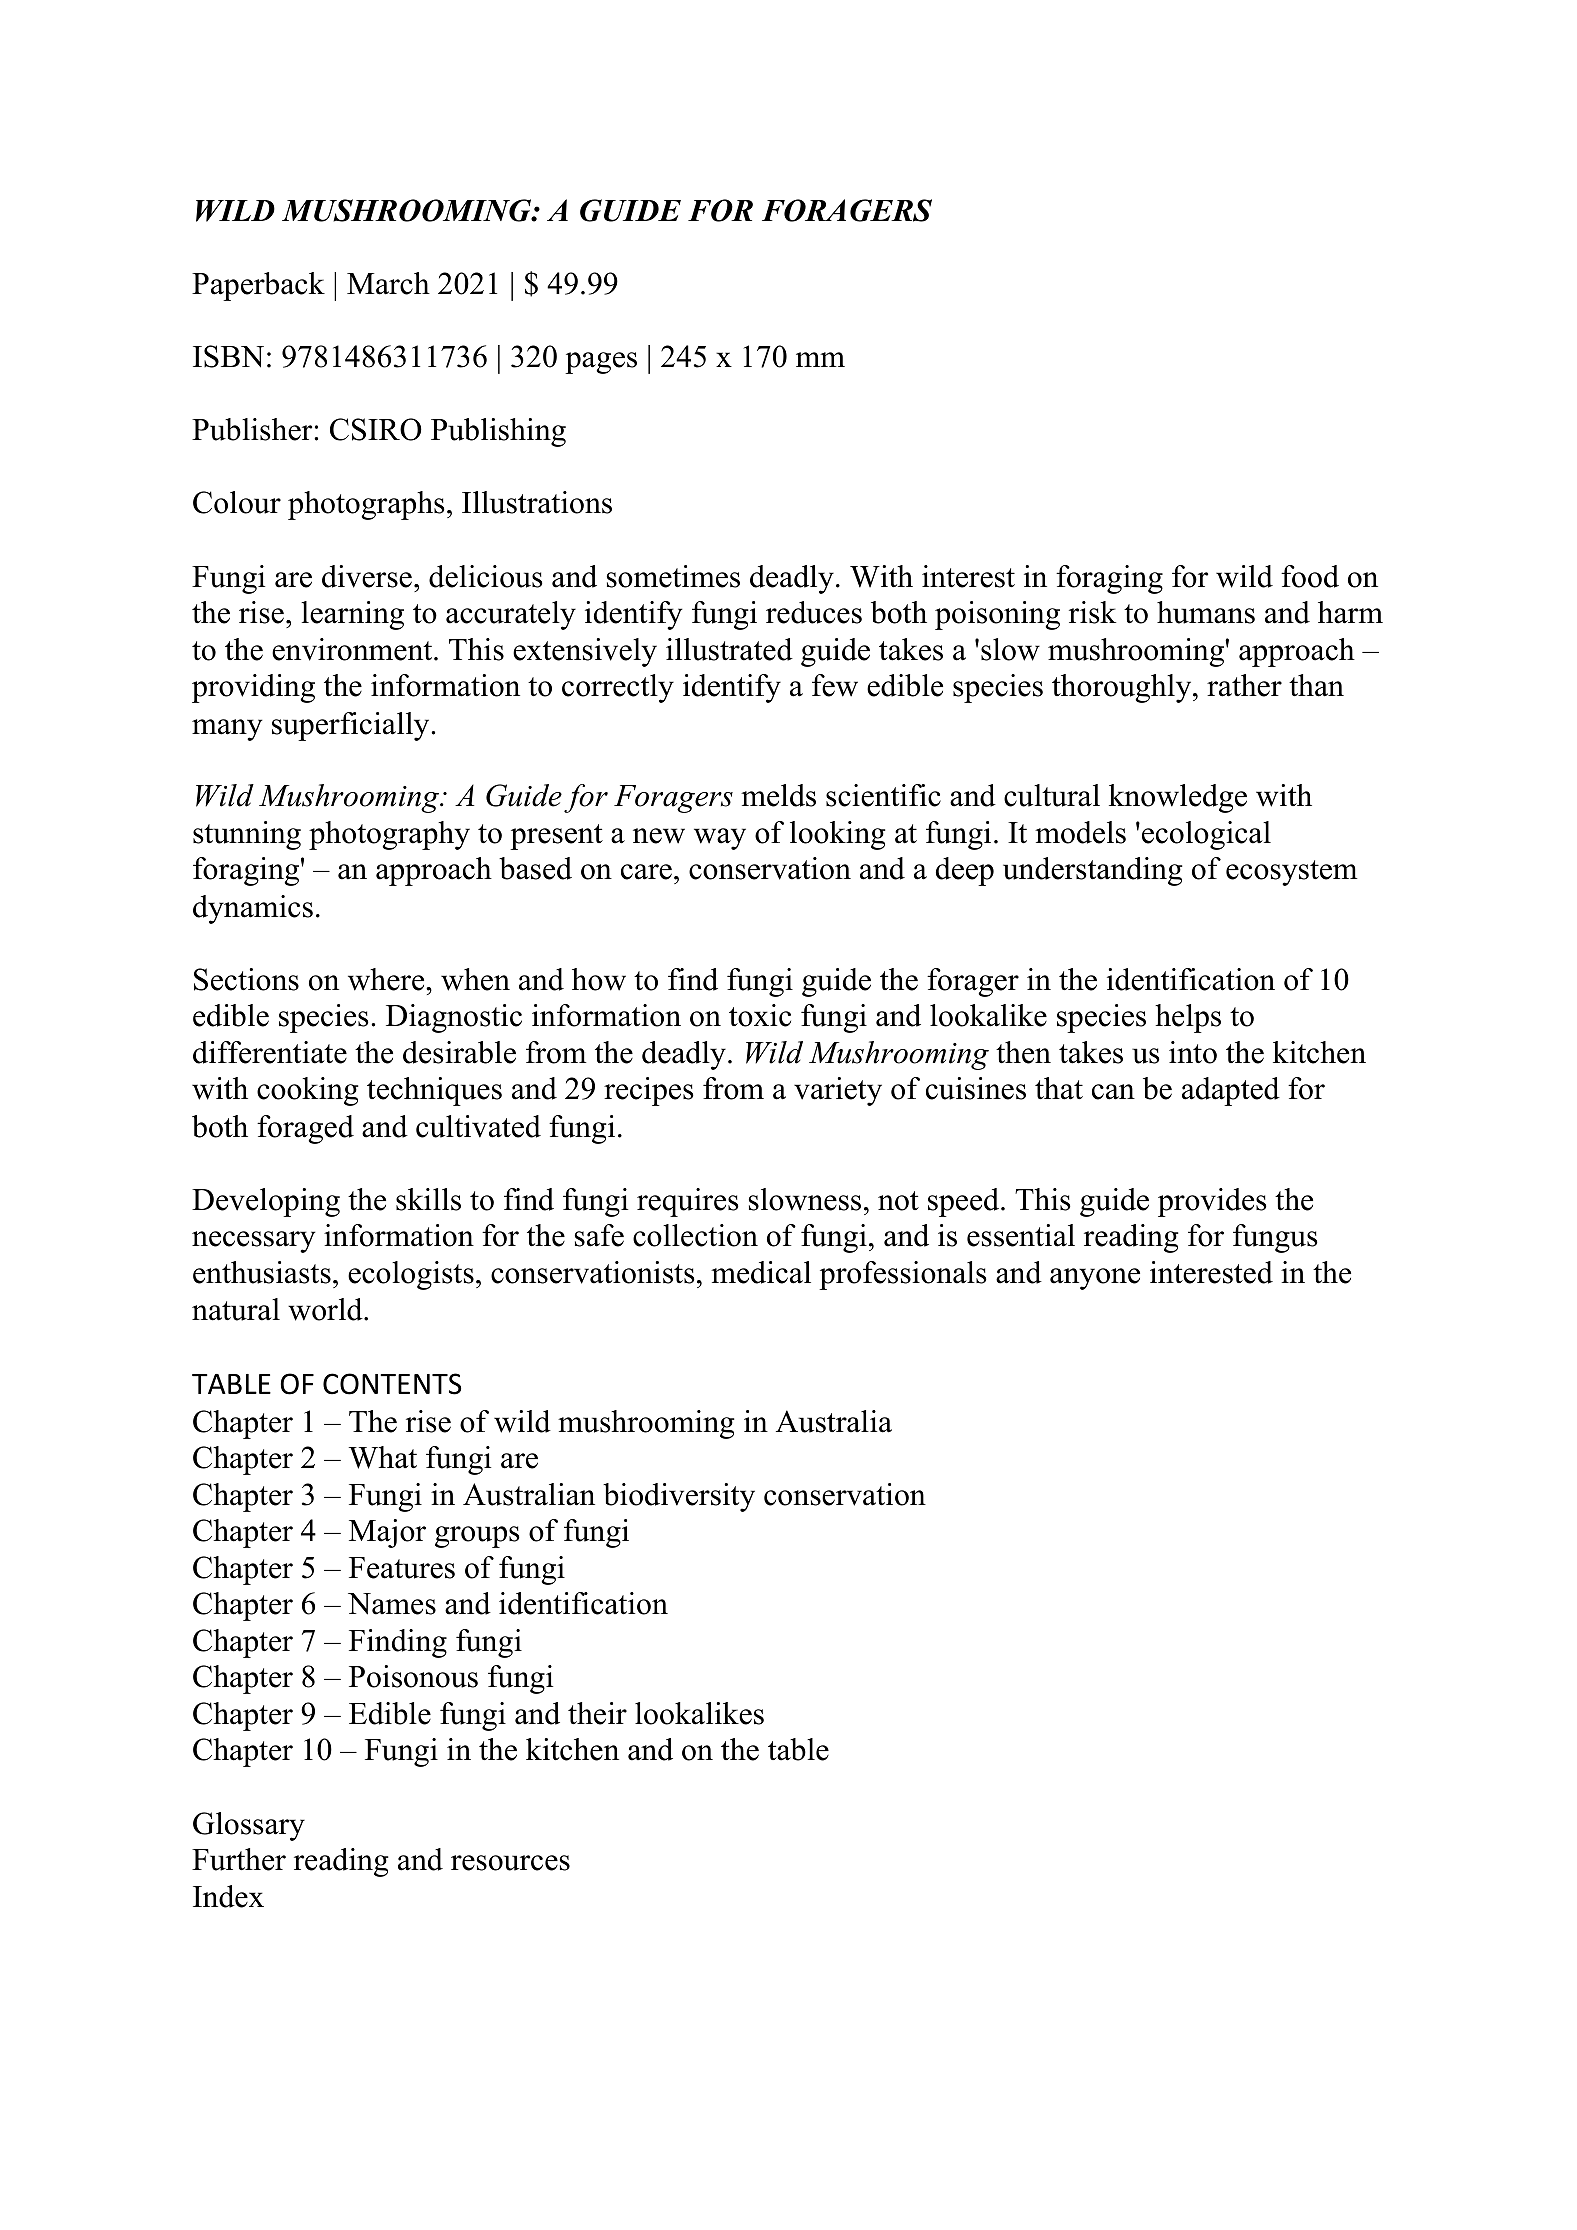 The height and width of the document is (2230, 1577). What do you see at coordinates (510, 1863) in the document?
I see `resources` at bounding box center [510, 1863].
